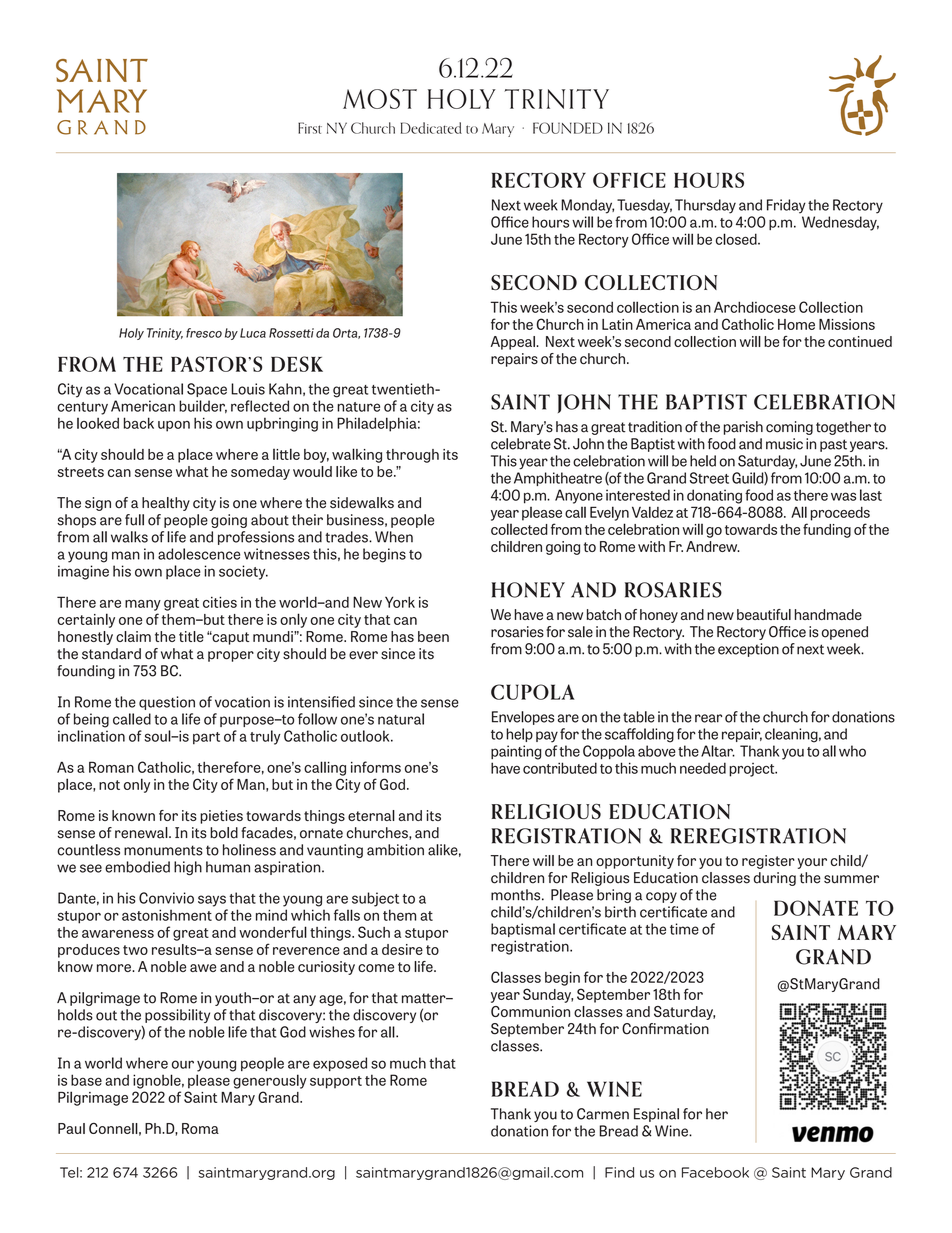 The height and width of the screenshot is (1233, 952). I want to click on First, so click(310, 128).
